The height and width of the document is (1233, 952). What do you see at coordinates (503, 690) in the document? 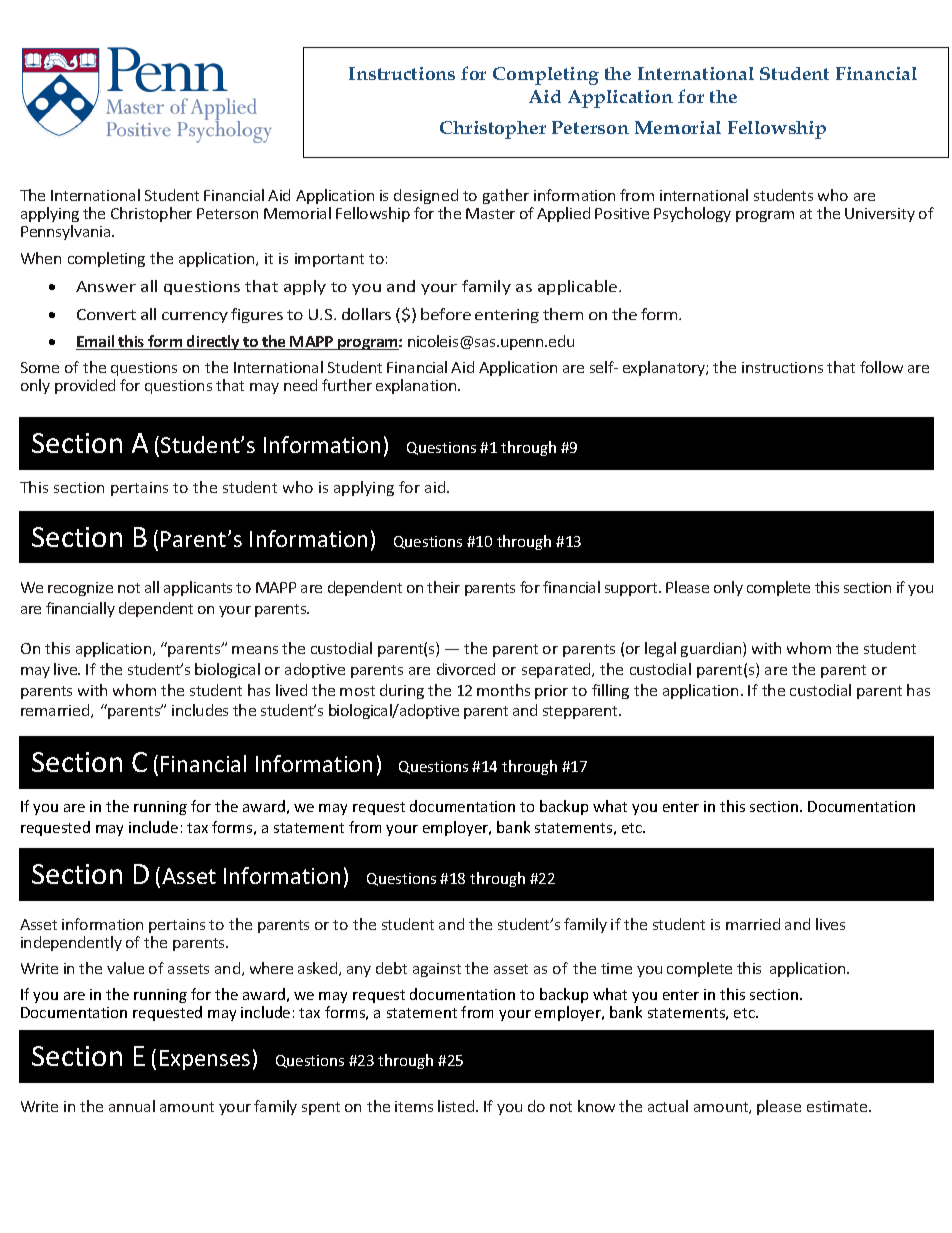
I see `months` at bounding box center [503, 690].
